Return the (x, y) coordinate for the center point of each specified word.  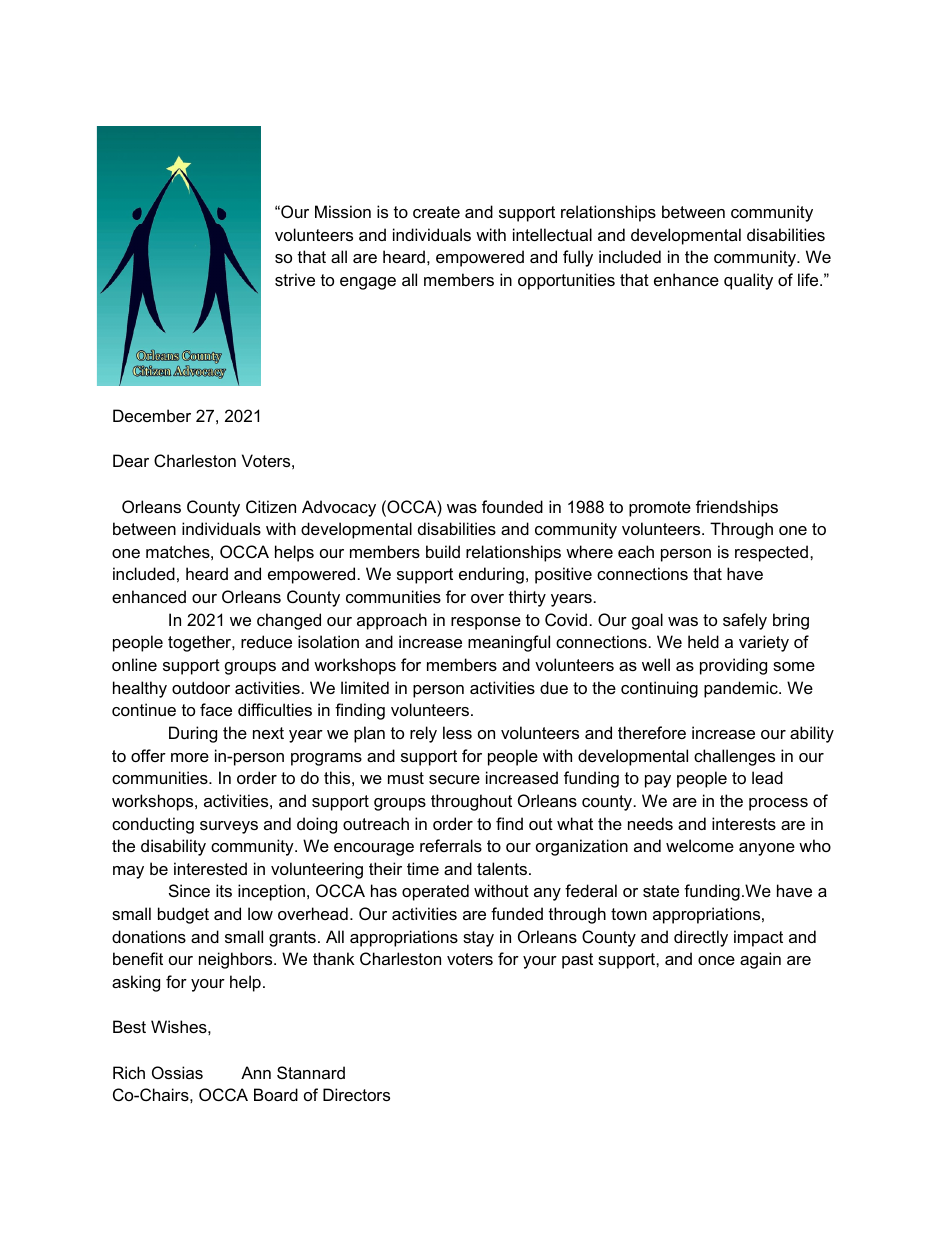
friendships (737, 508)
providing (733, 666)
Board (276, 1094)
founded (512, 506)
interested (210, 868)
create (436, 212)
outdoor (201, 687)
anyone (767, 849)
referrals (451, 845)
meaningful (509, 643)
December (152, 415)
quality (748, 281)
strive (295, 279)
